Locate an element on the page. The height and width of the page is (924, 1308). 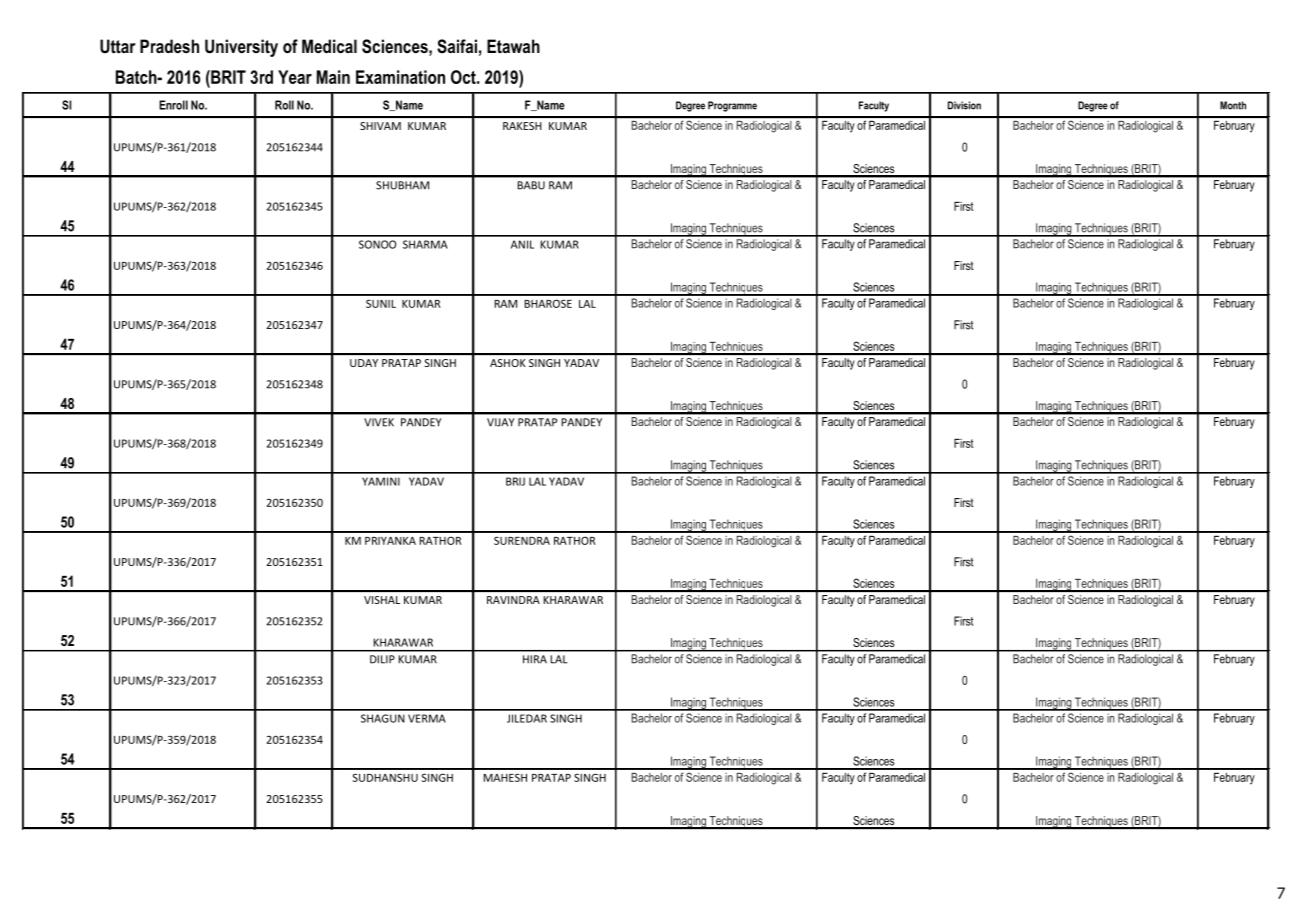
Programme is located at coordinates (732, 106).
